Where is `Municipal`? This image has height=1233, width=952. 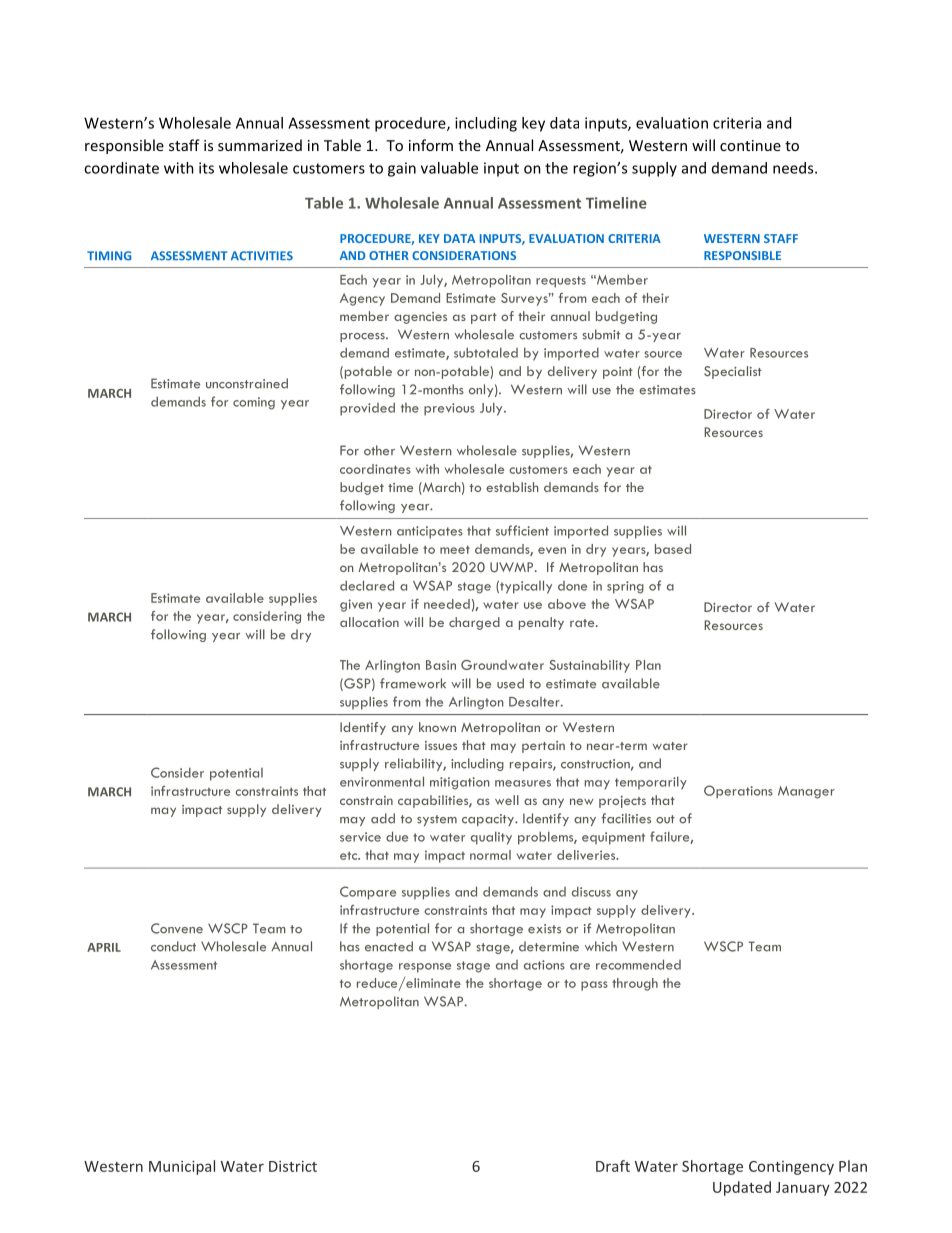
Municipal is located at coordinates (182, 1167).
